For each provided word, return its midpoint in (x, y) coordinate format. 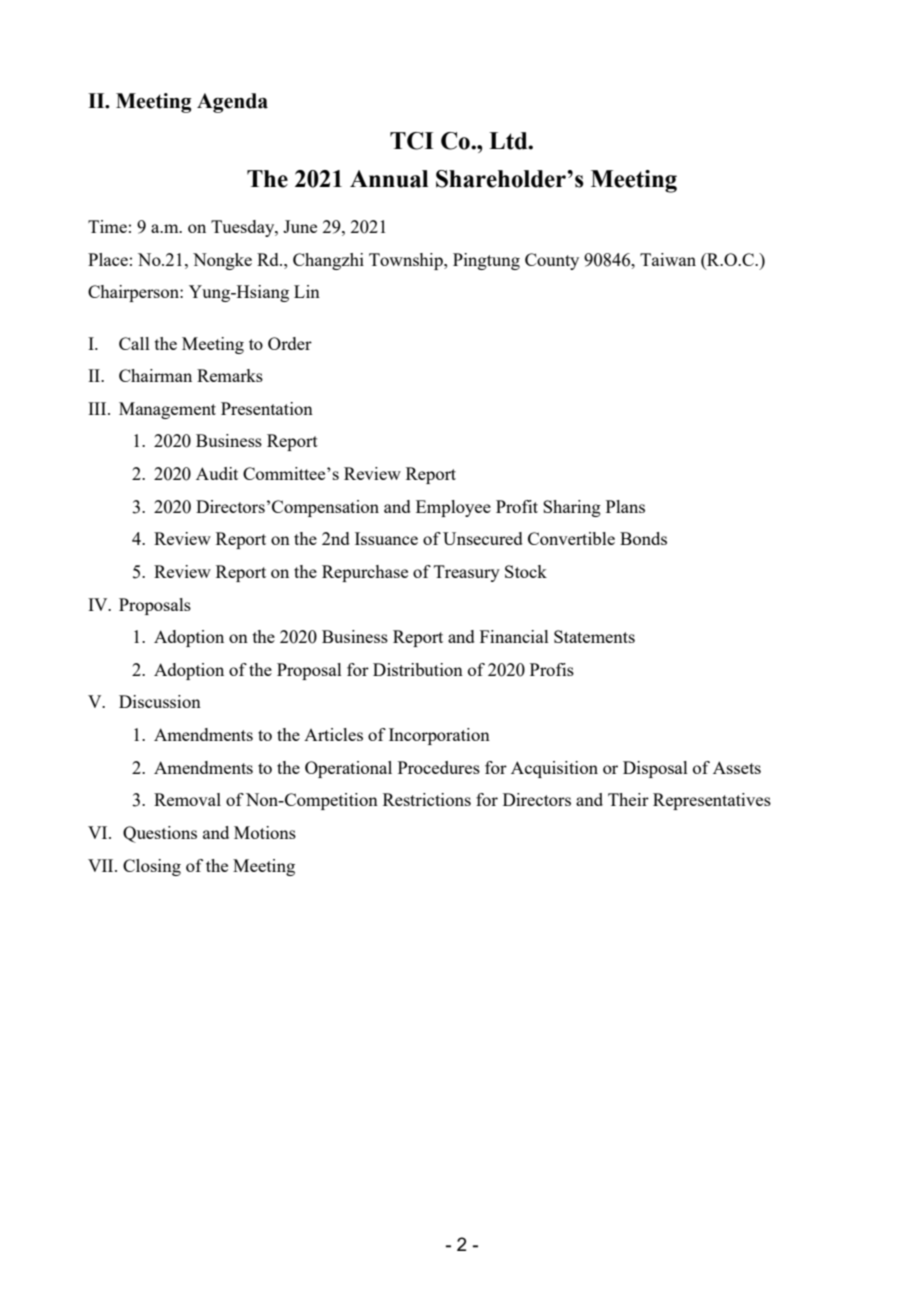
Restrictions (427, 799)
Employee (453, 508)
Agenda (232, 103)
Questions (160, 834)
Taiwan (668, 259)
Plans (625, 506)
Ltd (509, 141)
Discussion (160, 701)
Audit (217, 473)
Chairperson (134, 293)
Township (407, 261)
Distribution (418, 669)
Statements (594, 636)
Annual (389, 179)
